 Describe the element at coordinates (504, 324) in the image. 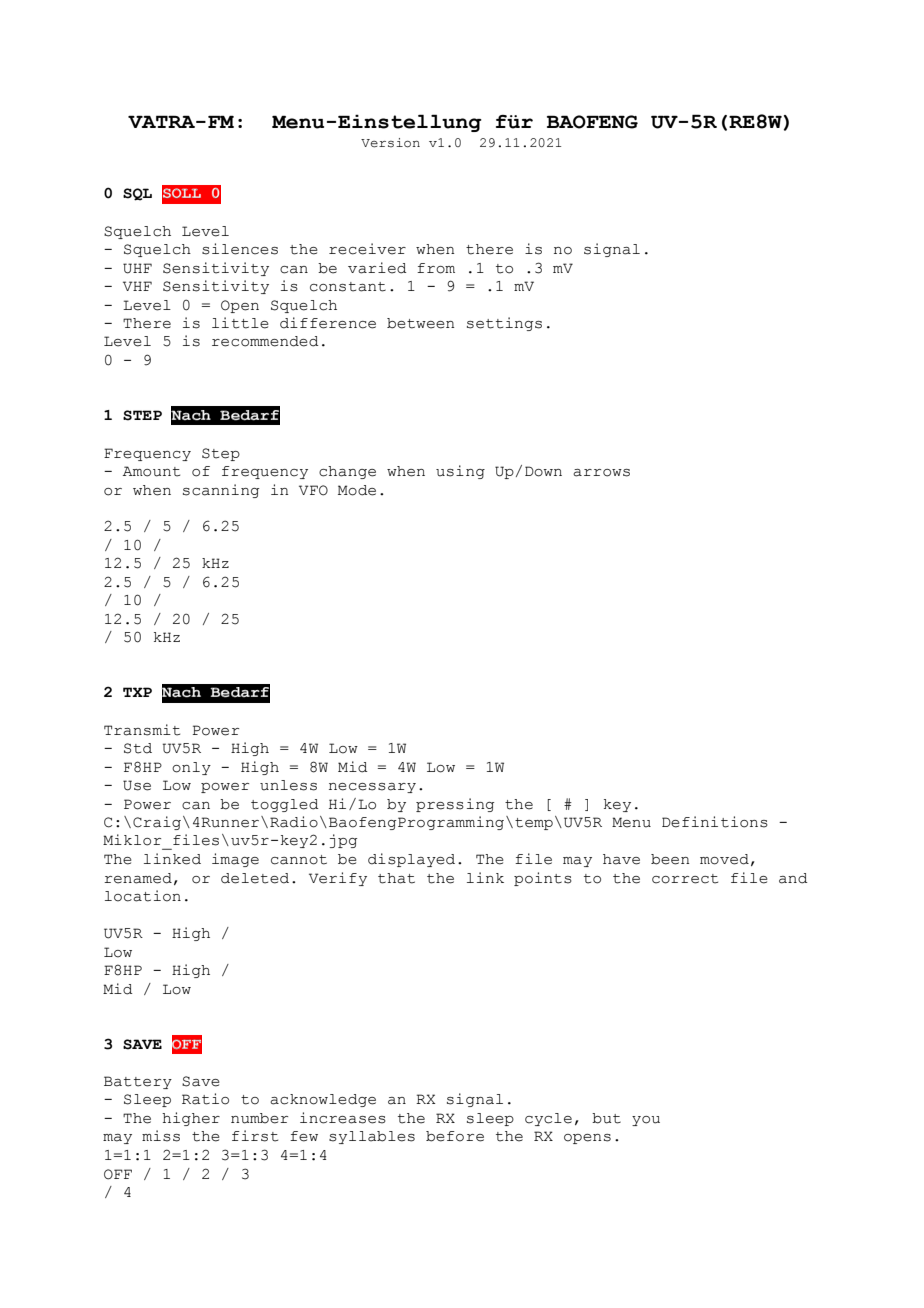

I see `settings` at that location.
